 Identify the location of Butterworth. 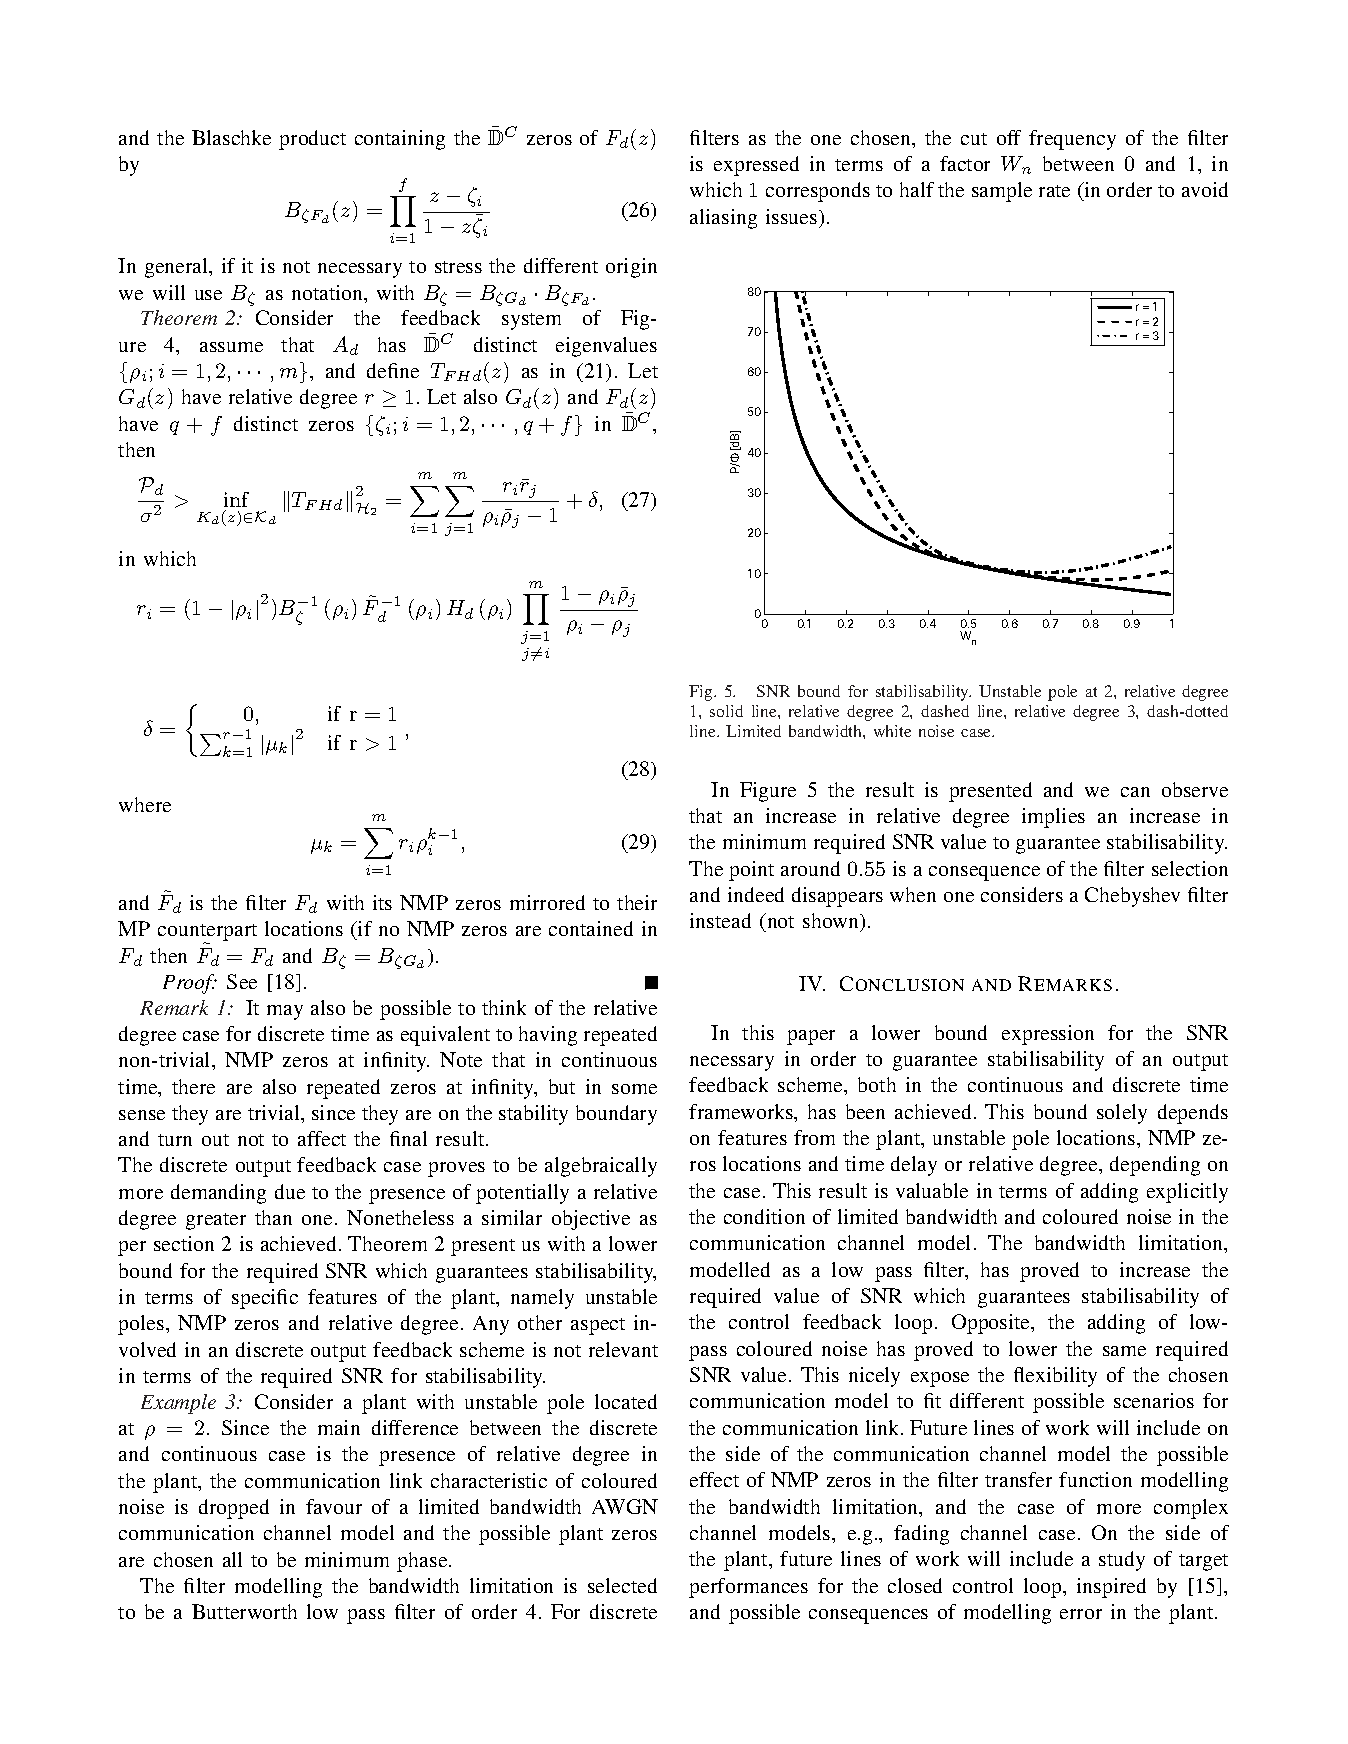
(244, 1611).
